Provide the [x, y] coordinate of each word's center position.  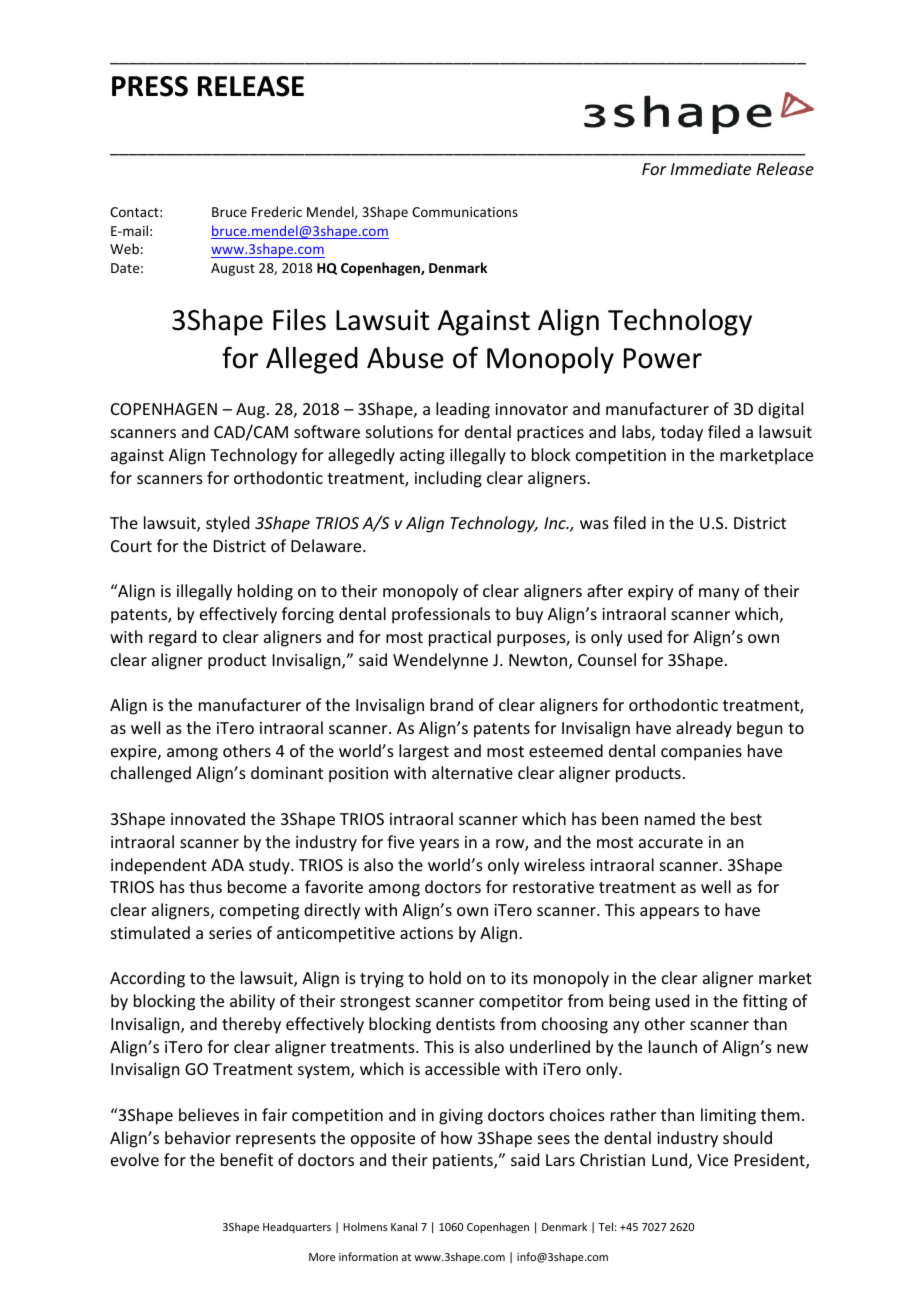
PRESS [150, 86]
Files [299, 320]
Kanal [404, 1226]
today [681, 433]
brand [451, 704]
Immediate [711, 168]
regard [172, 638]
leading [463, 410]
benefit [247, 1159]
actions [426, 933]
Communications [465, 212]
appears [669, 913]
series [230, 933]
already [704, 729]
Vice [712, 1160]
